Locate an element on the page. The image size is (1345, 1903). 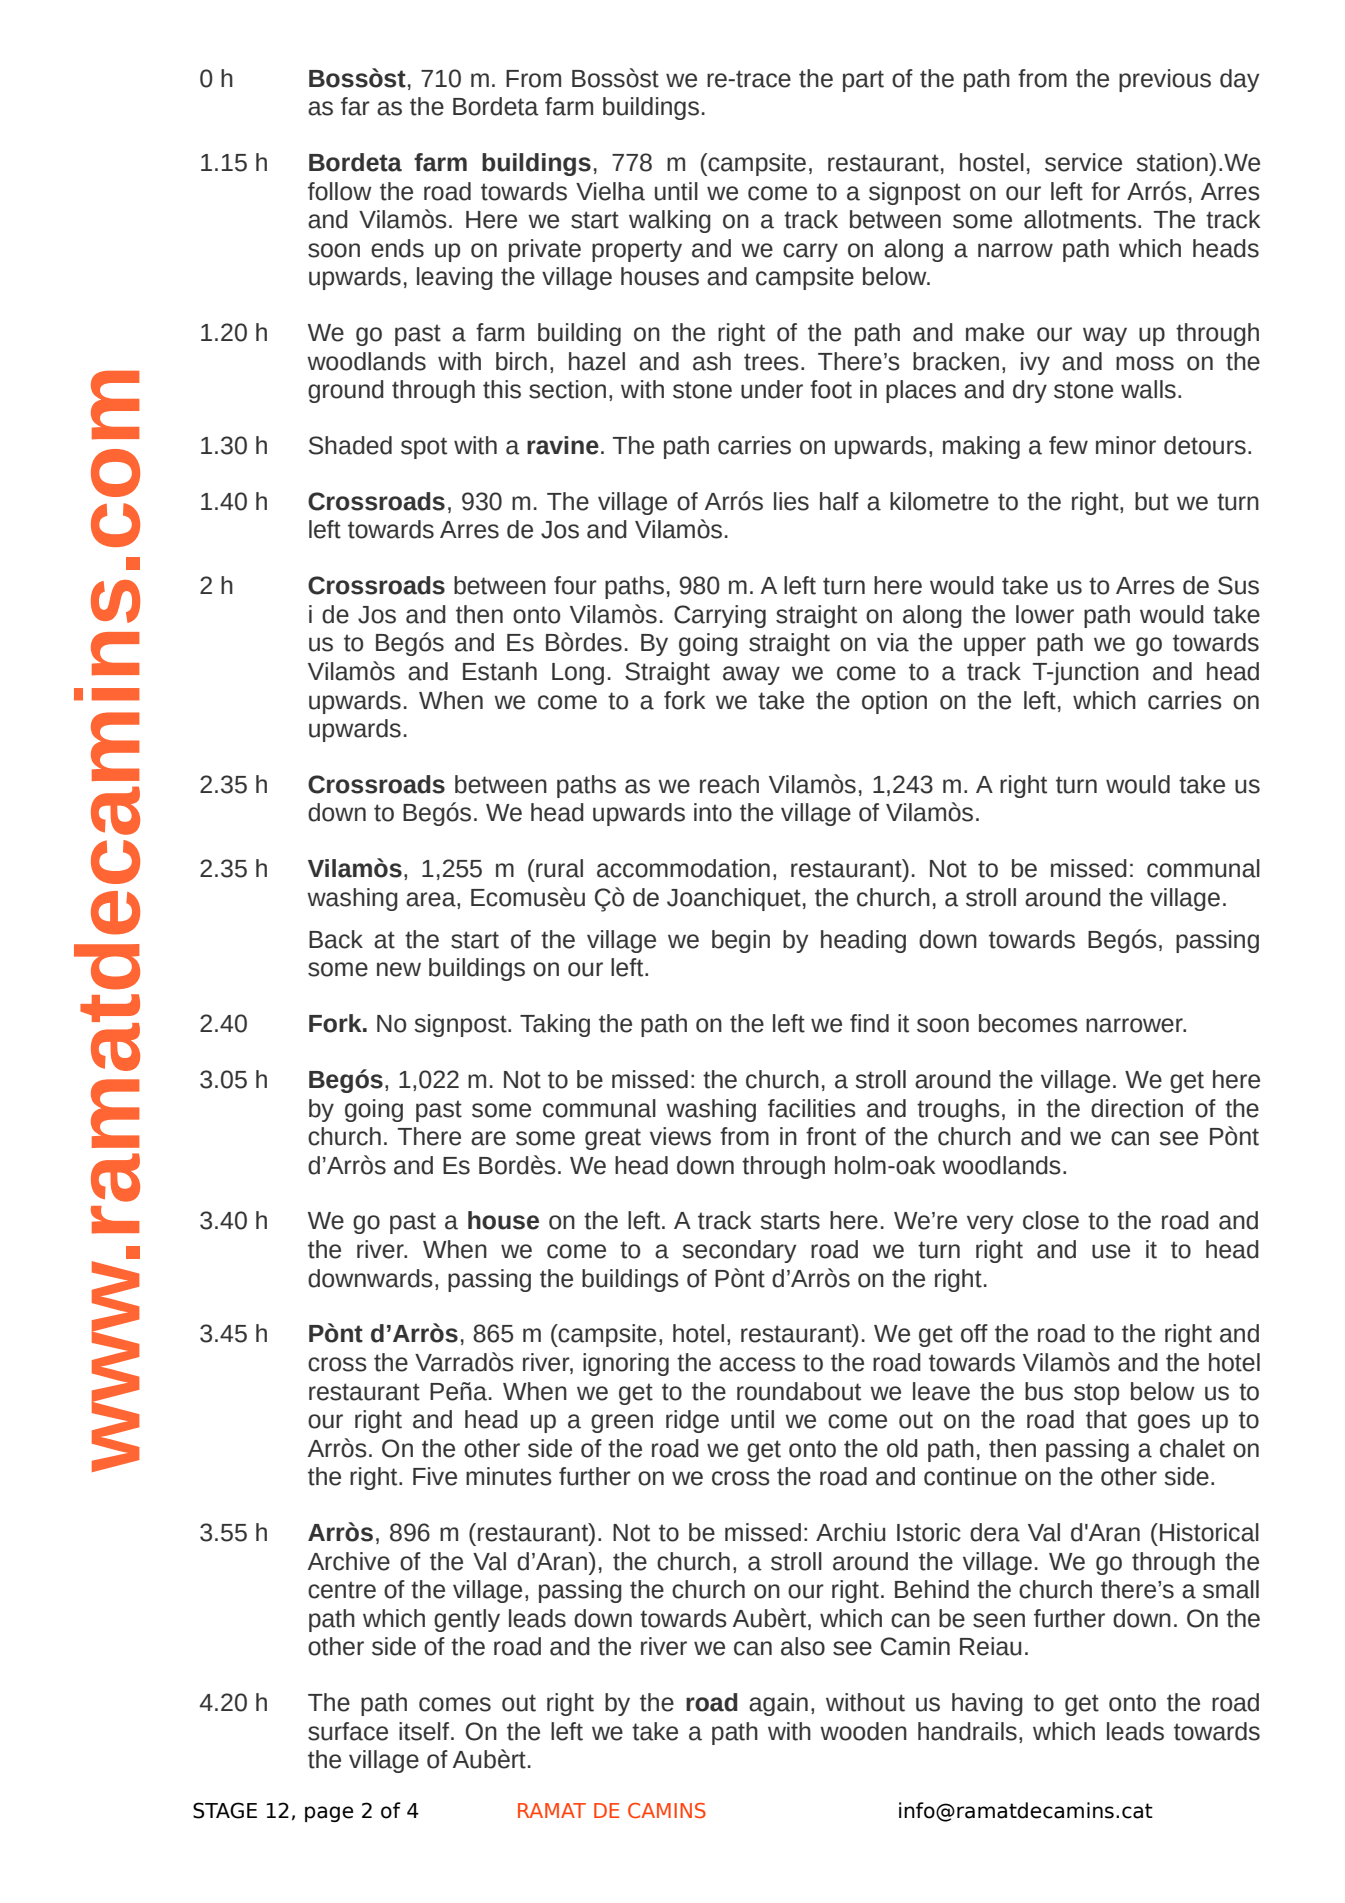
follow is located at coordinates (340, 191).
